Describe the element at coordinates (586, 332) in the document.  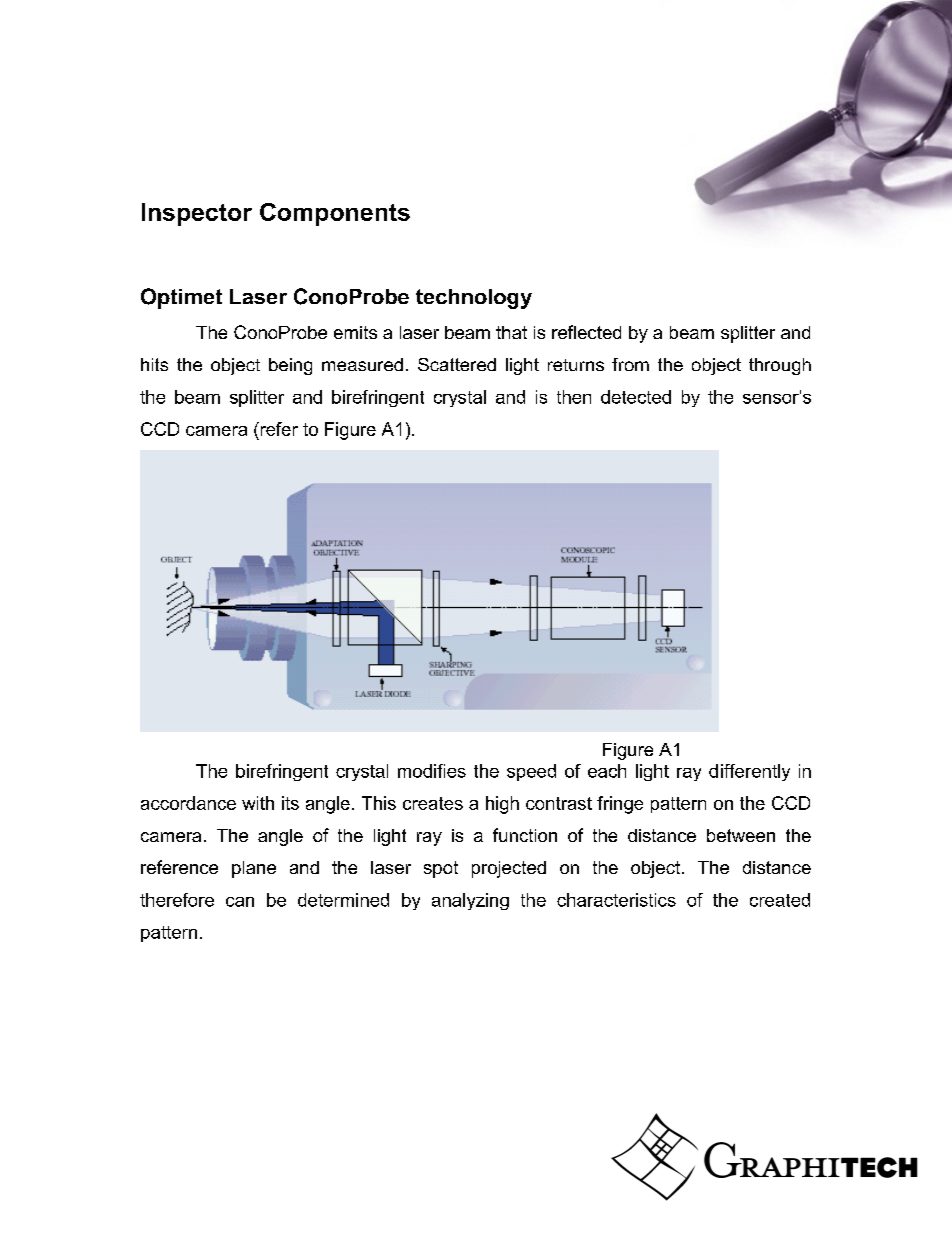
I see `reflected` at that location.
